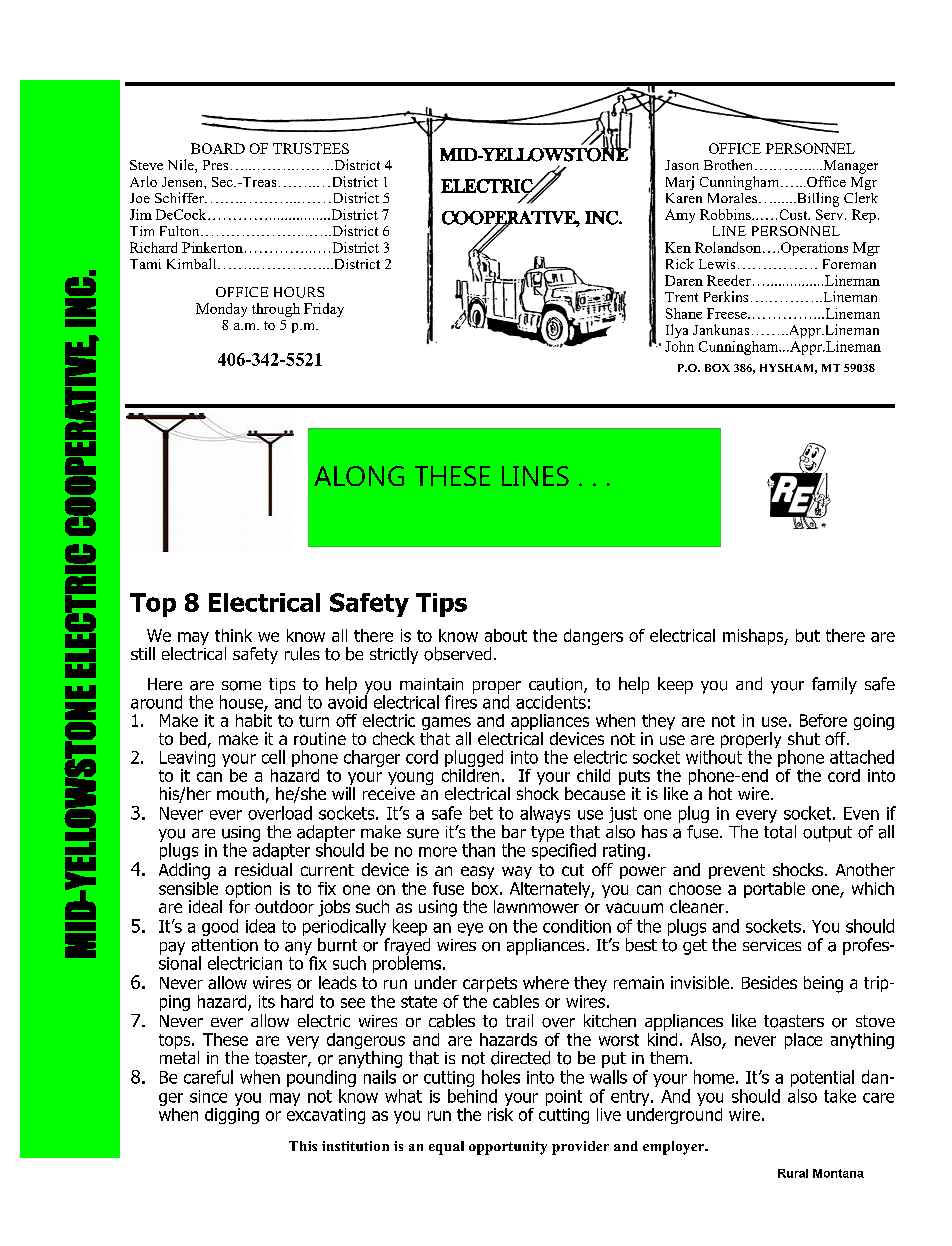 The height and width of the screenshot is (1246, 952). I want to click on digging, so click(232, 1114).
